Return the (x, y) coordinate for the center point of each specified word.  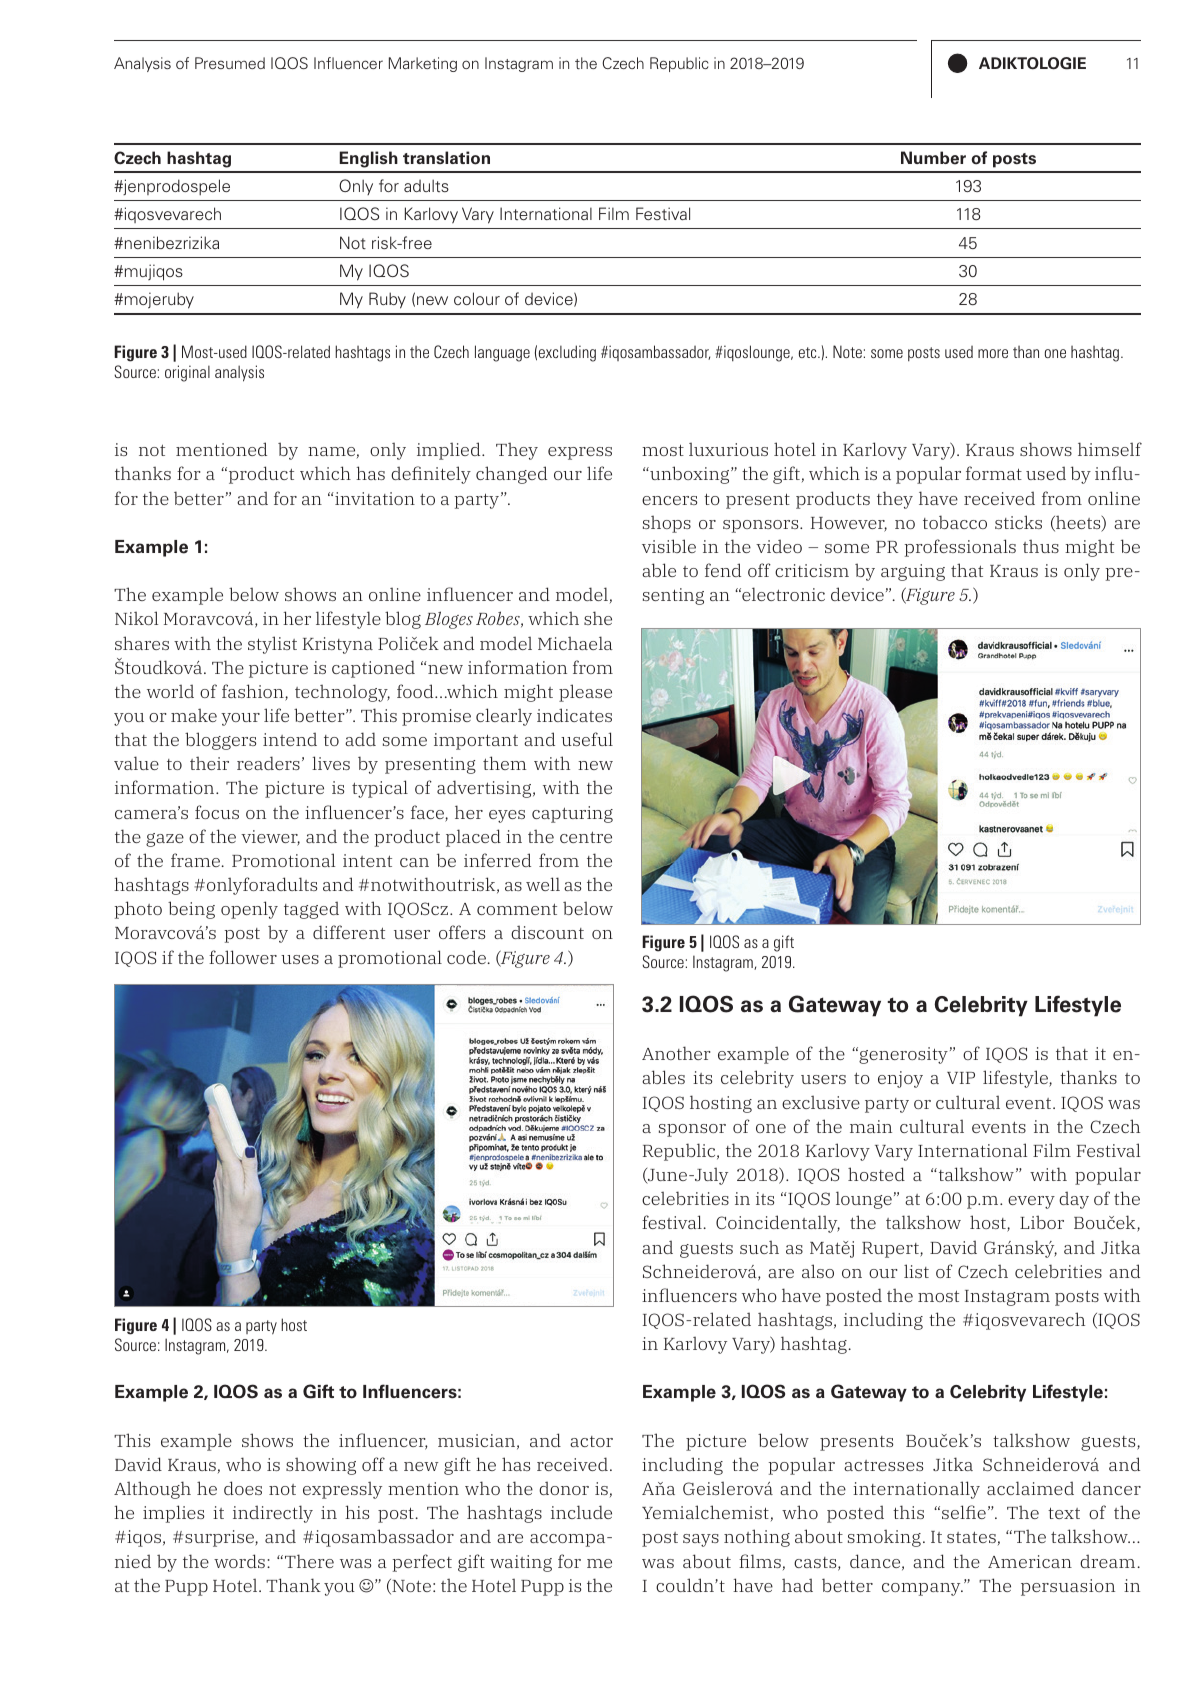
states (971, 1537)
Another (676, 1053)
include (581, 1512)
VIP (961, 1078)
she (598, 618)
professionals (960, 548)
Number (933, 158)
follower (243, 957)
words (239, 1561)
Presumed (230, 63)
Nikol (136, 618)
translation (446, 158)
